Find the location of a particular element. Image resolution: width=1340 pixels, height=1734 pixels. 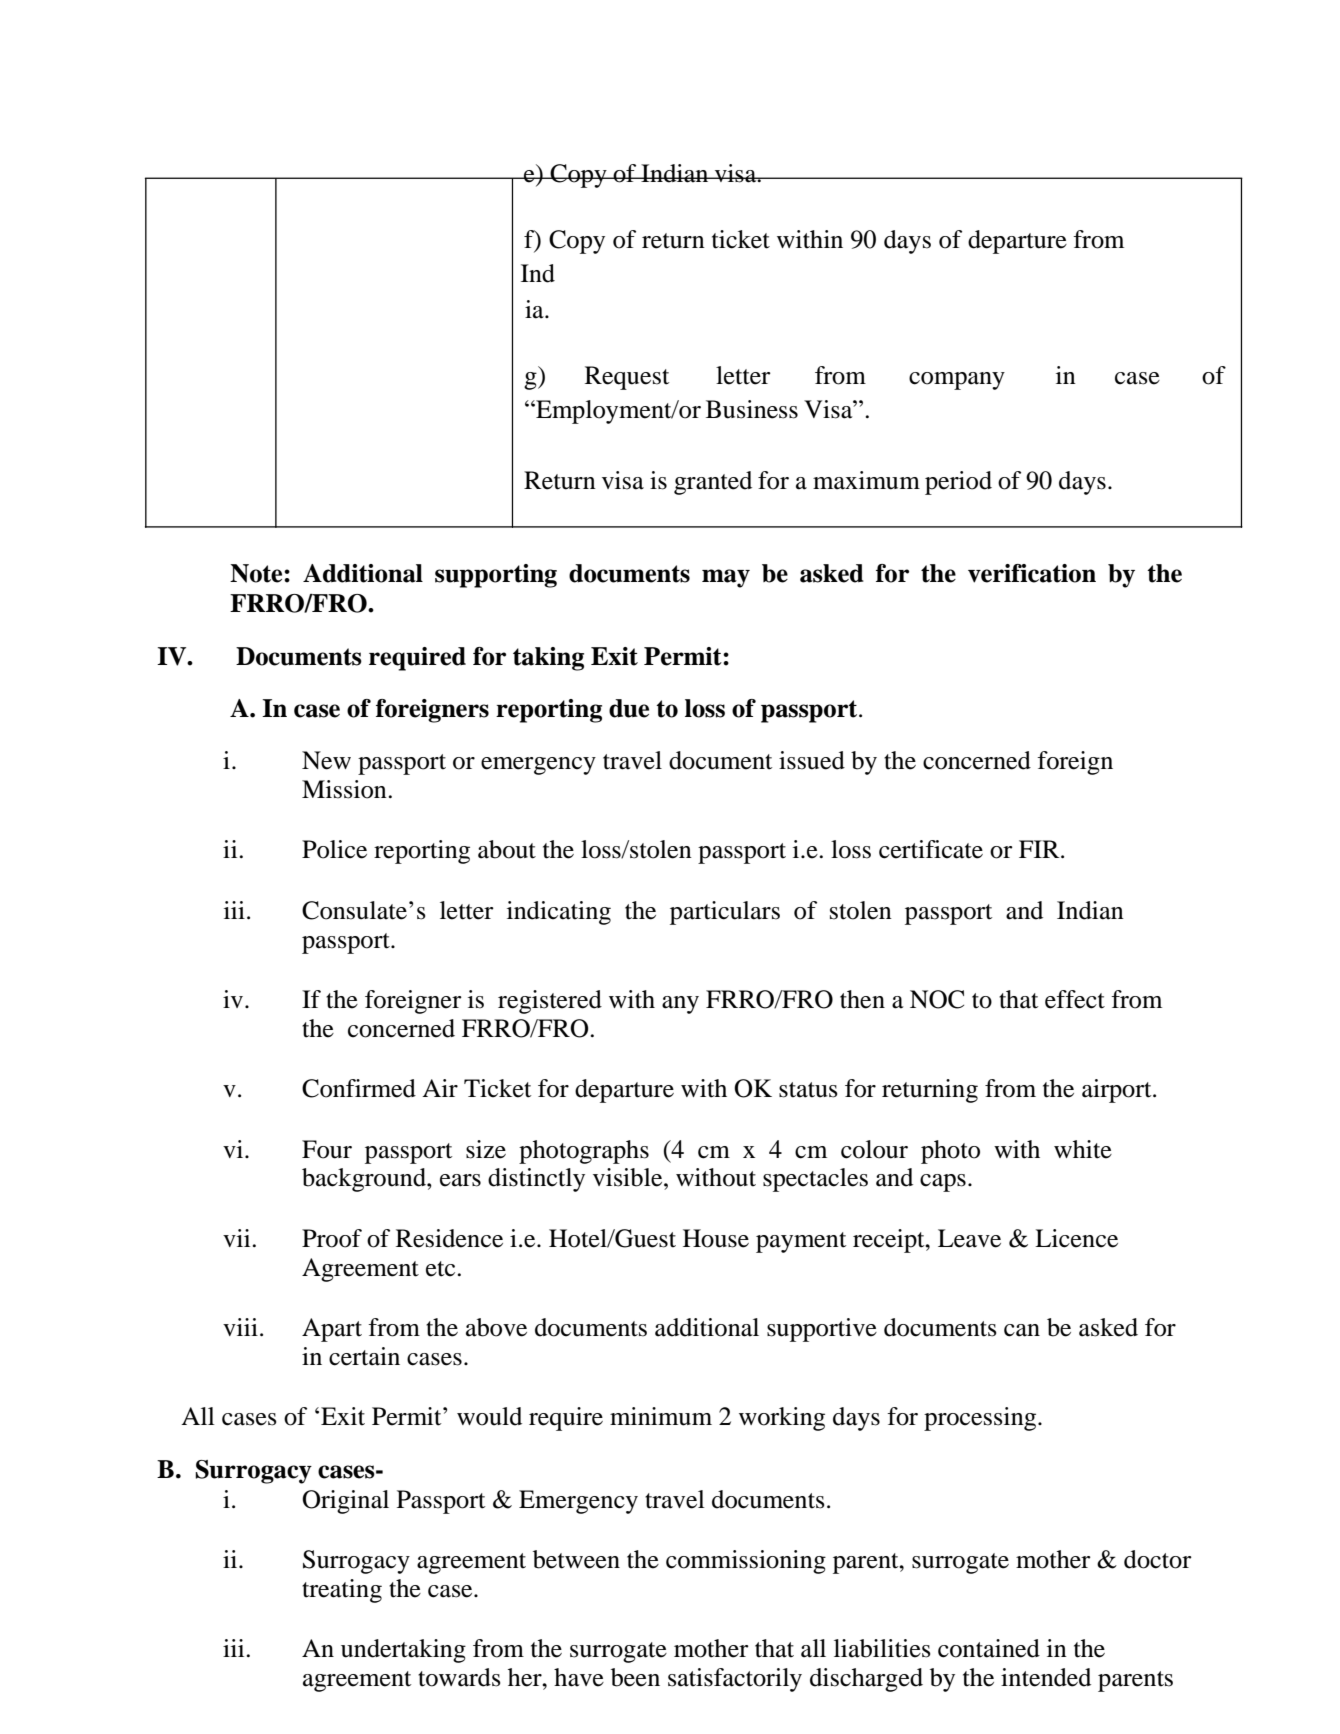

treating is located at coordinates (342, 1591).
